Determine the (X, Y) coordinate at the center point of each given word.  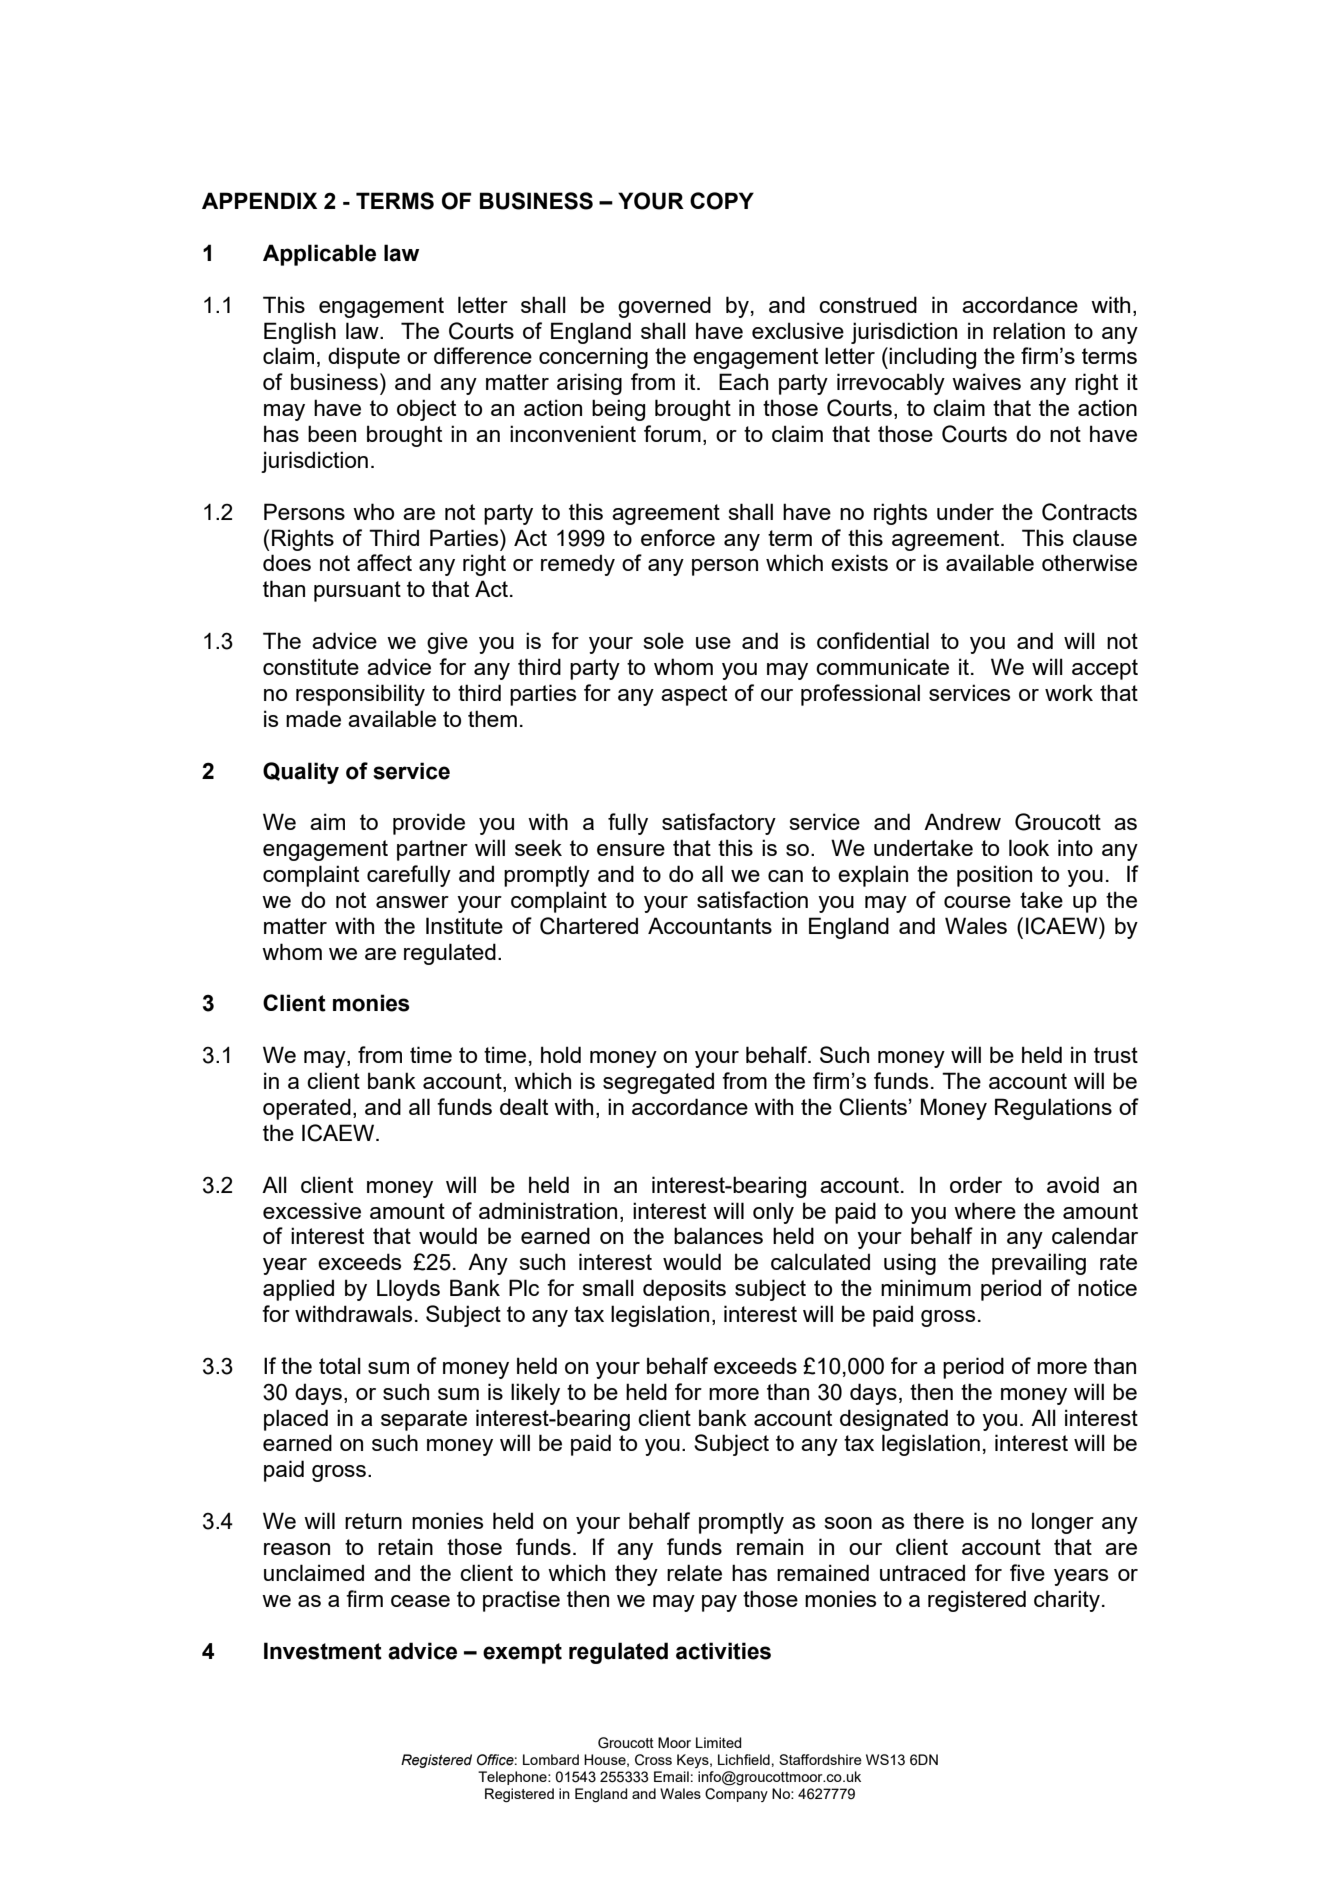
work (1069, 692)
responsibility (360, 695)
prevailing (1039, 1264)
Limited (718, 1742)
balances (718, 1235)
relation (1029, 330)
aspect (694, 695)
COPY (722, 201)
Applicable (319, 255)
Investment (323, 1651)
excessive (312, 1210)
